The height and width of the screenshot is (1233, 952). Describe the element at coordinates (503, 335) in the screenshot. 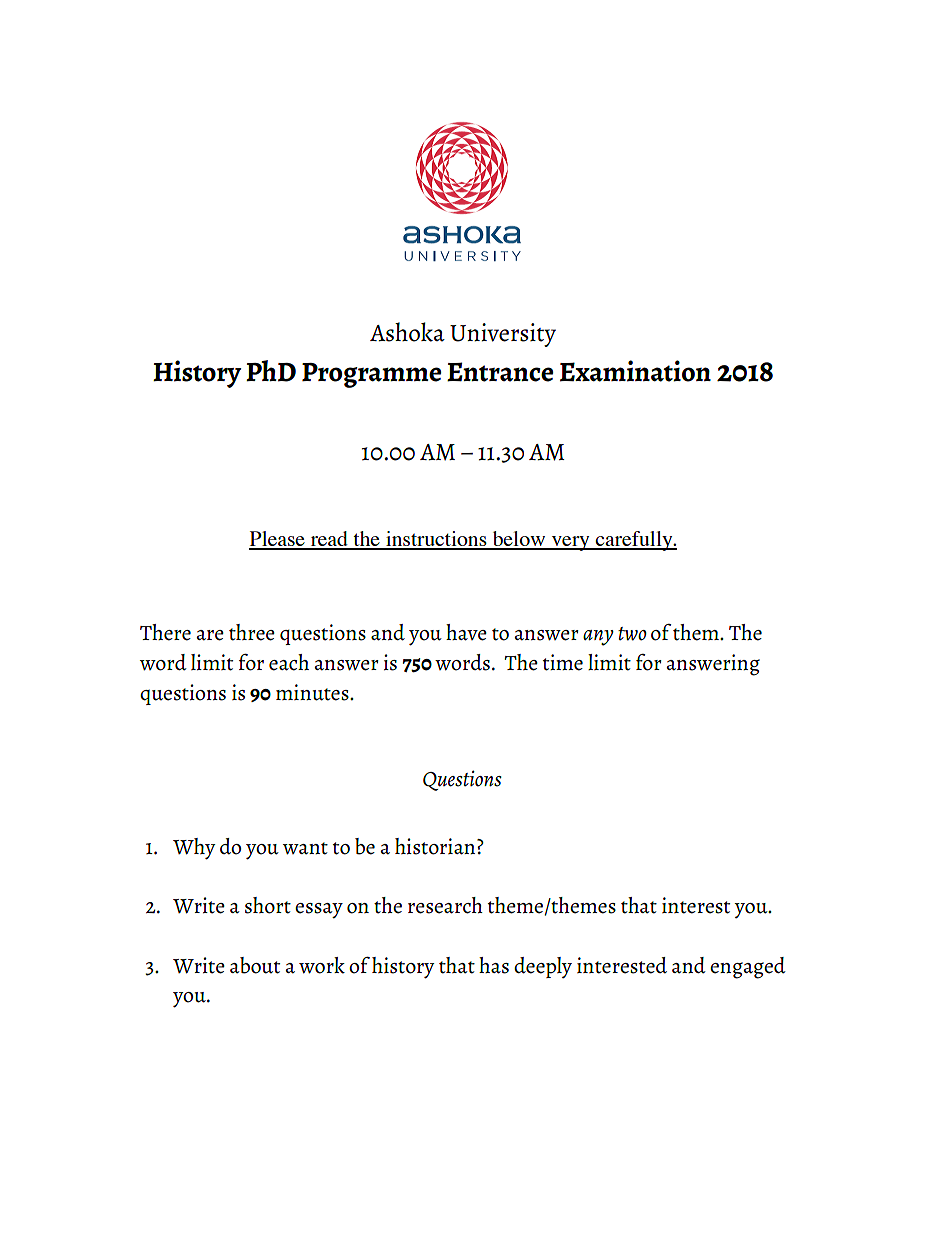

I see `University` at that location.
